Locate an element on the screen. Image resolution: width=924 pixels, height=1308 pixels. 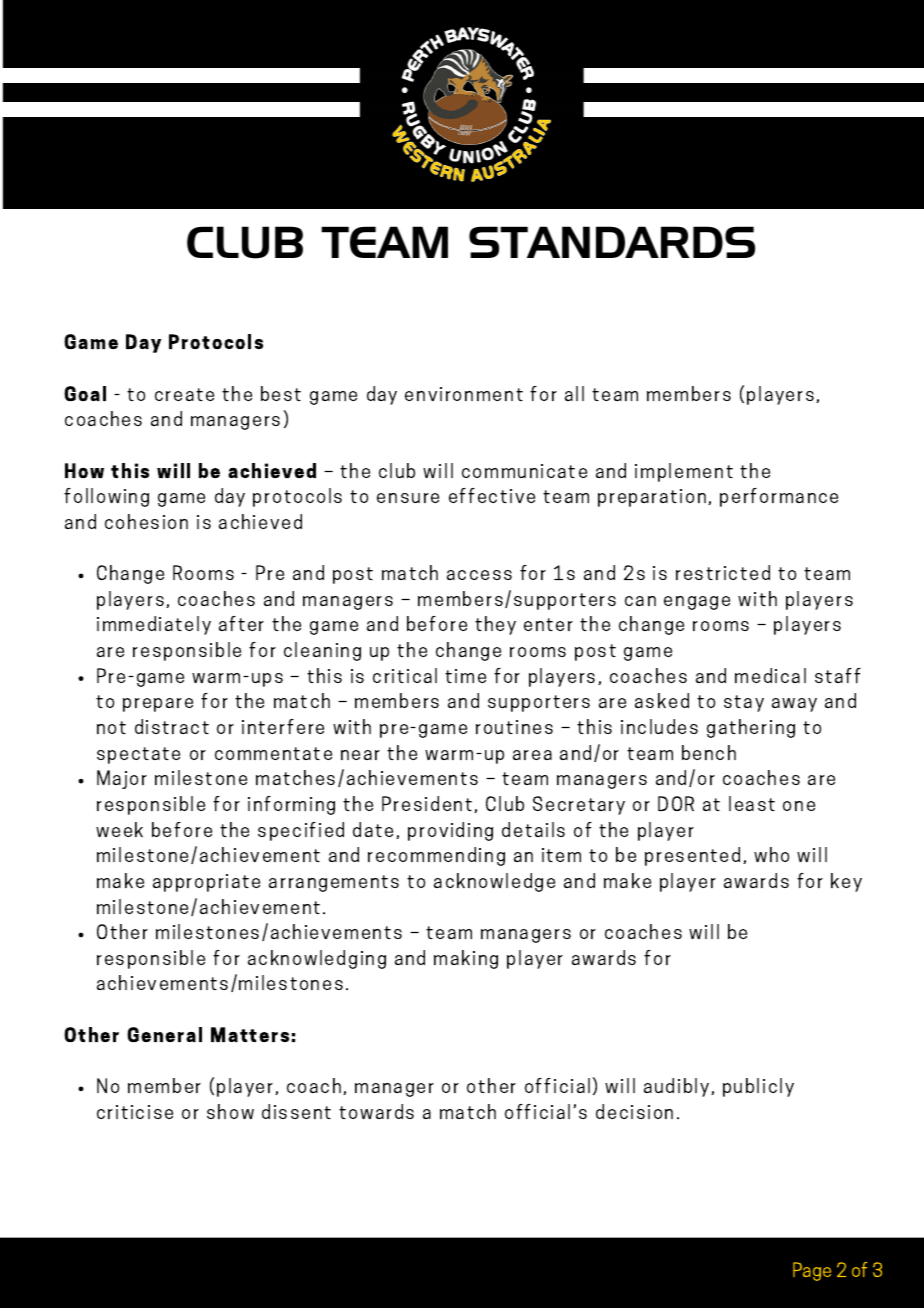
gathering is located at coordinates (751, 728).
